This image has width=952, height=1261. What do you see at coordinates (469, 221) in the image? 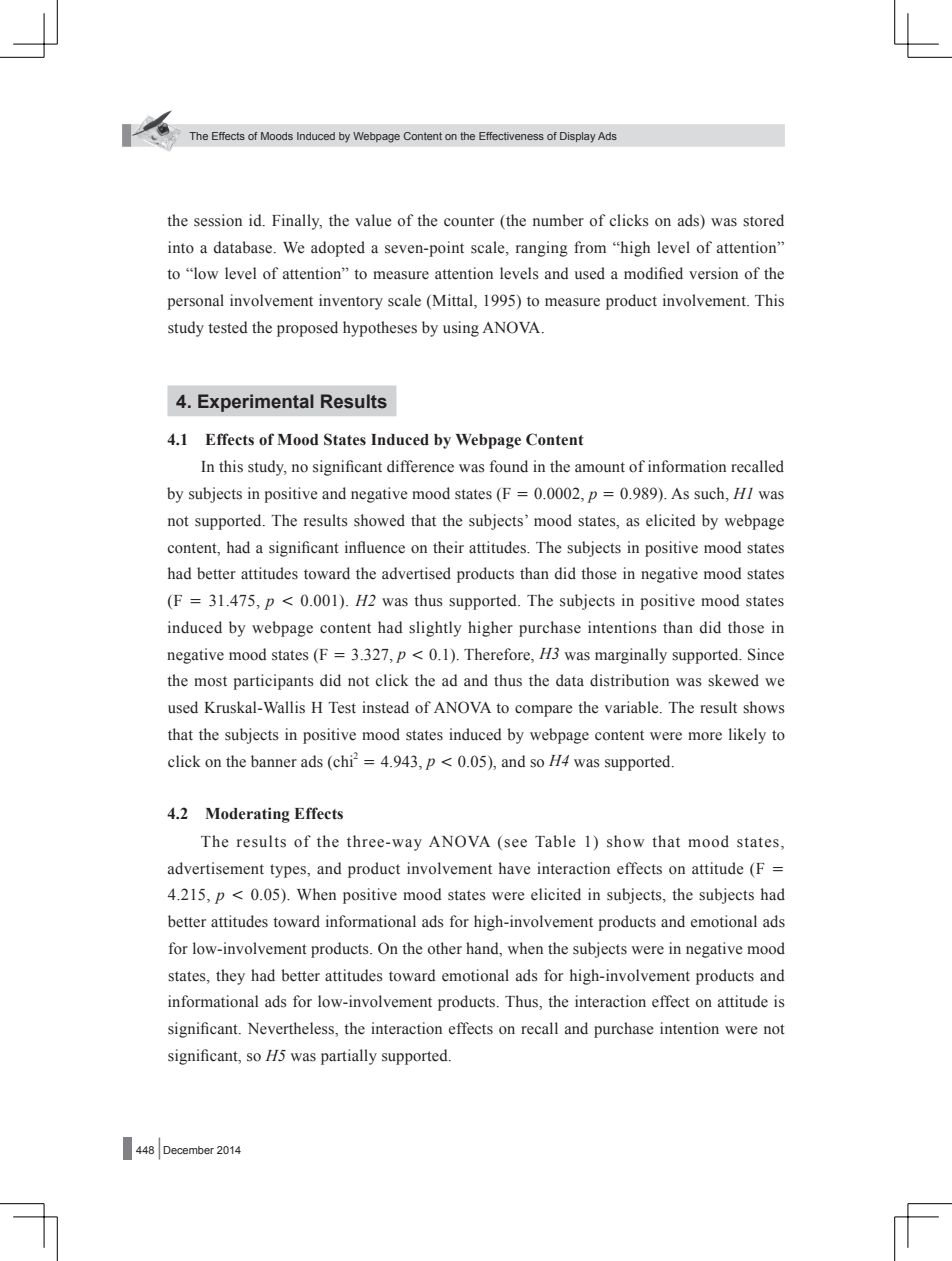
I see `counter` at bounding box center [469, 221].
